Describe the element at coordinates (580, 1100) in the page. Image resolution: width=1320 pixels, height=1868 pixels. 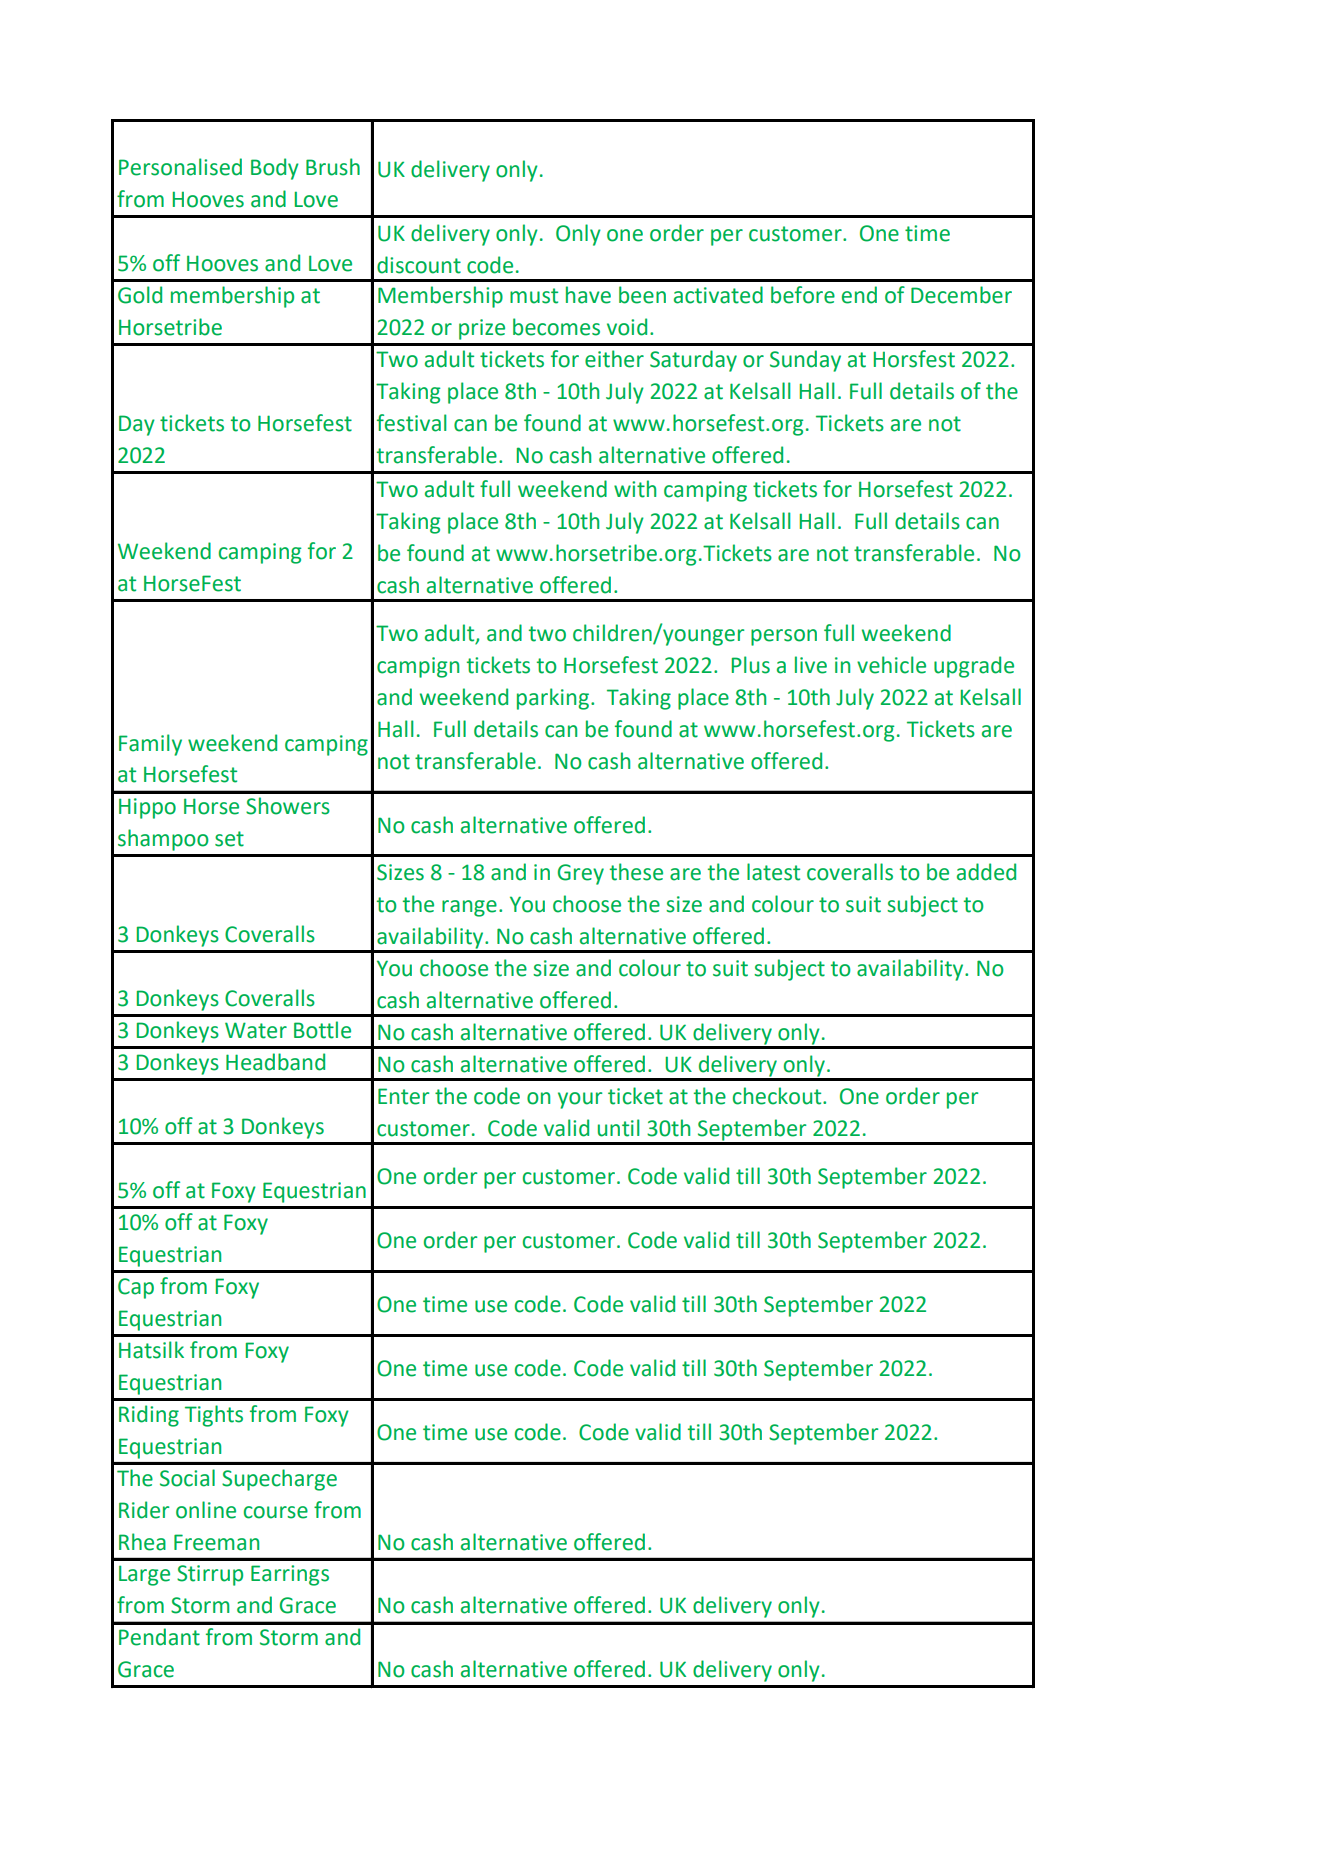
I see `your` at that location.
